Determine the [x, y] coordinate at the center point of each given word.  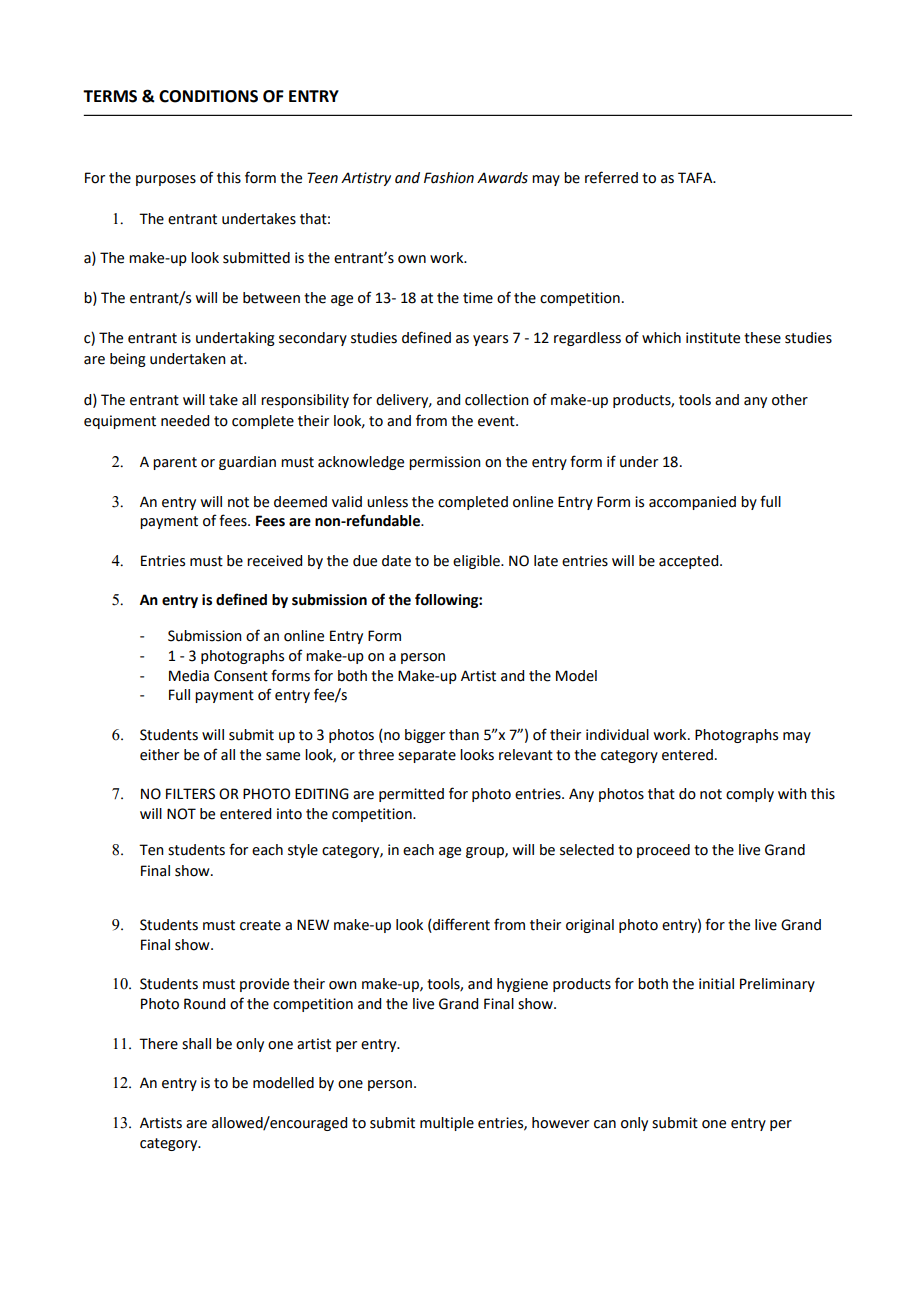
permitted [411, 795]
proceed [663, 851]
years [490, 340]
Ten [151, 850]
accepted [690, 562]
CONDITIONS [208, 96]
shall [196, 1044]
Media [189, 676]
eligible [477, 562]
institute [713, 338]
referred [611, 177]
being [128, 360]
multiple [447, 1124]
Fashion [449, 178]
